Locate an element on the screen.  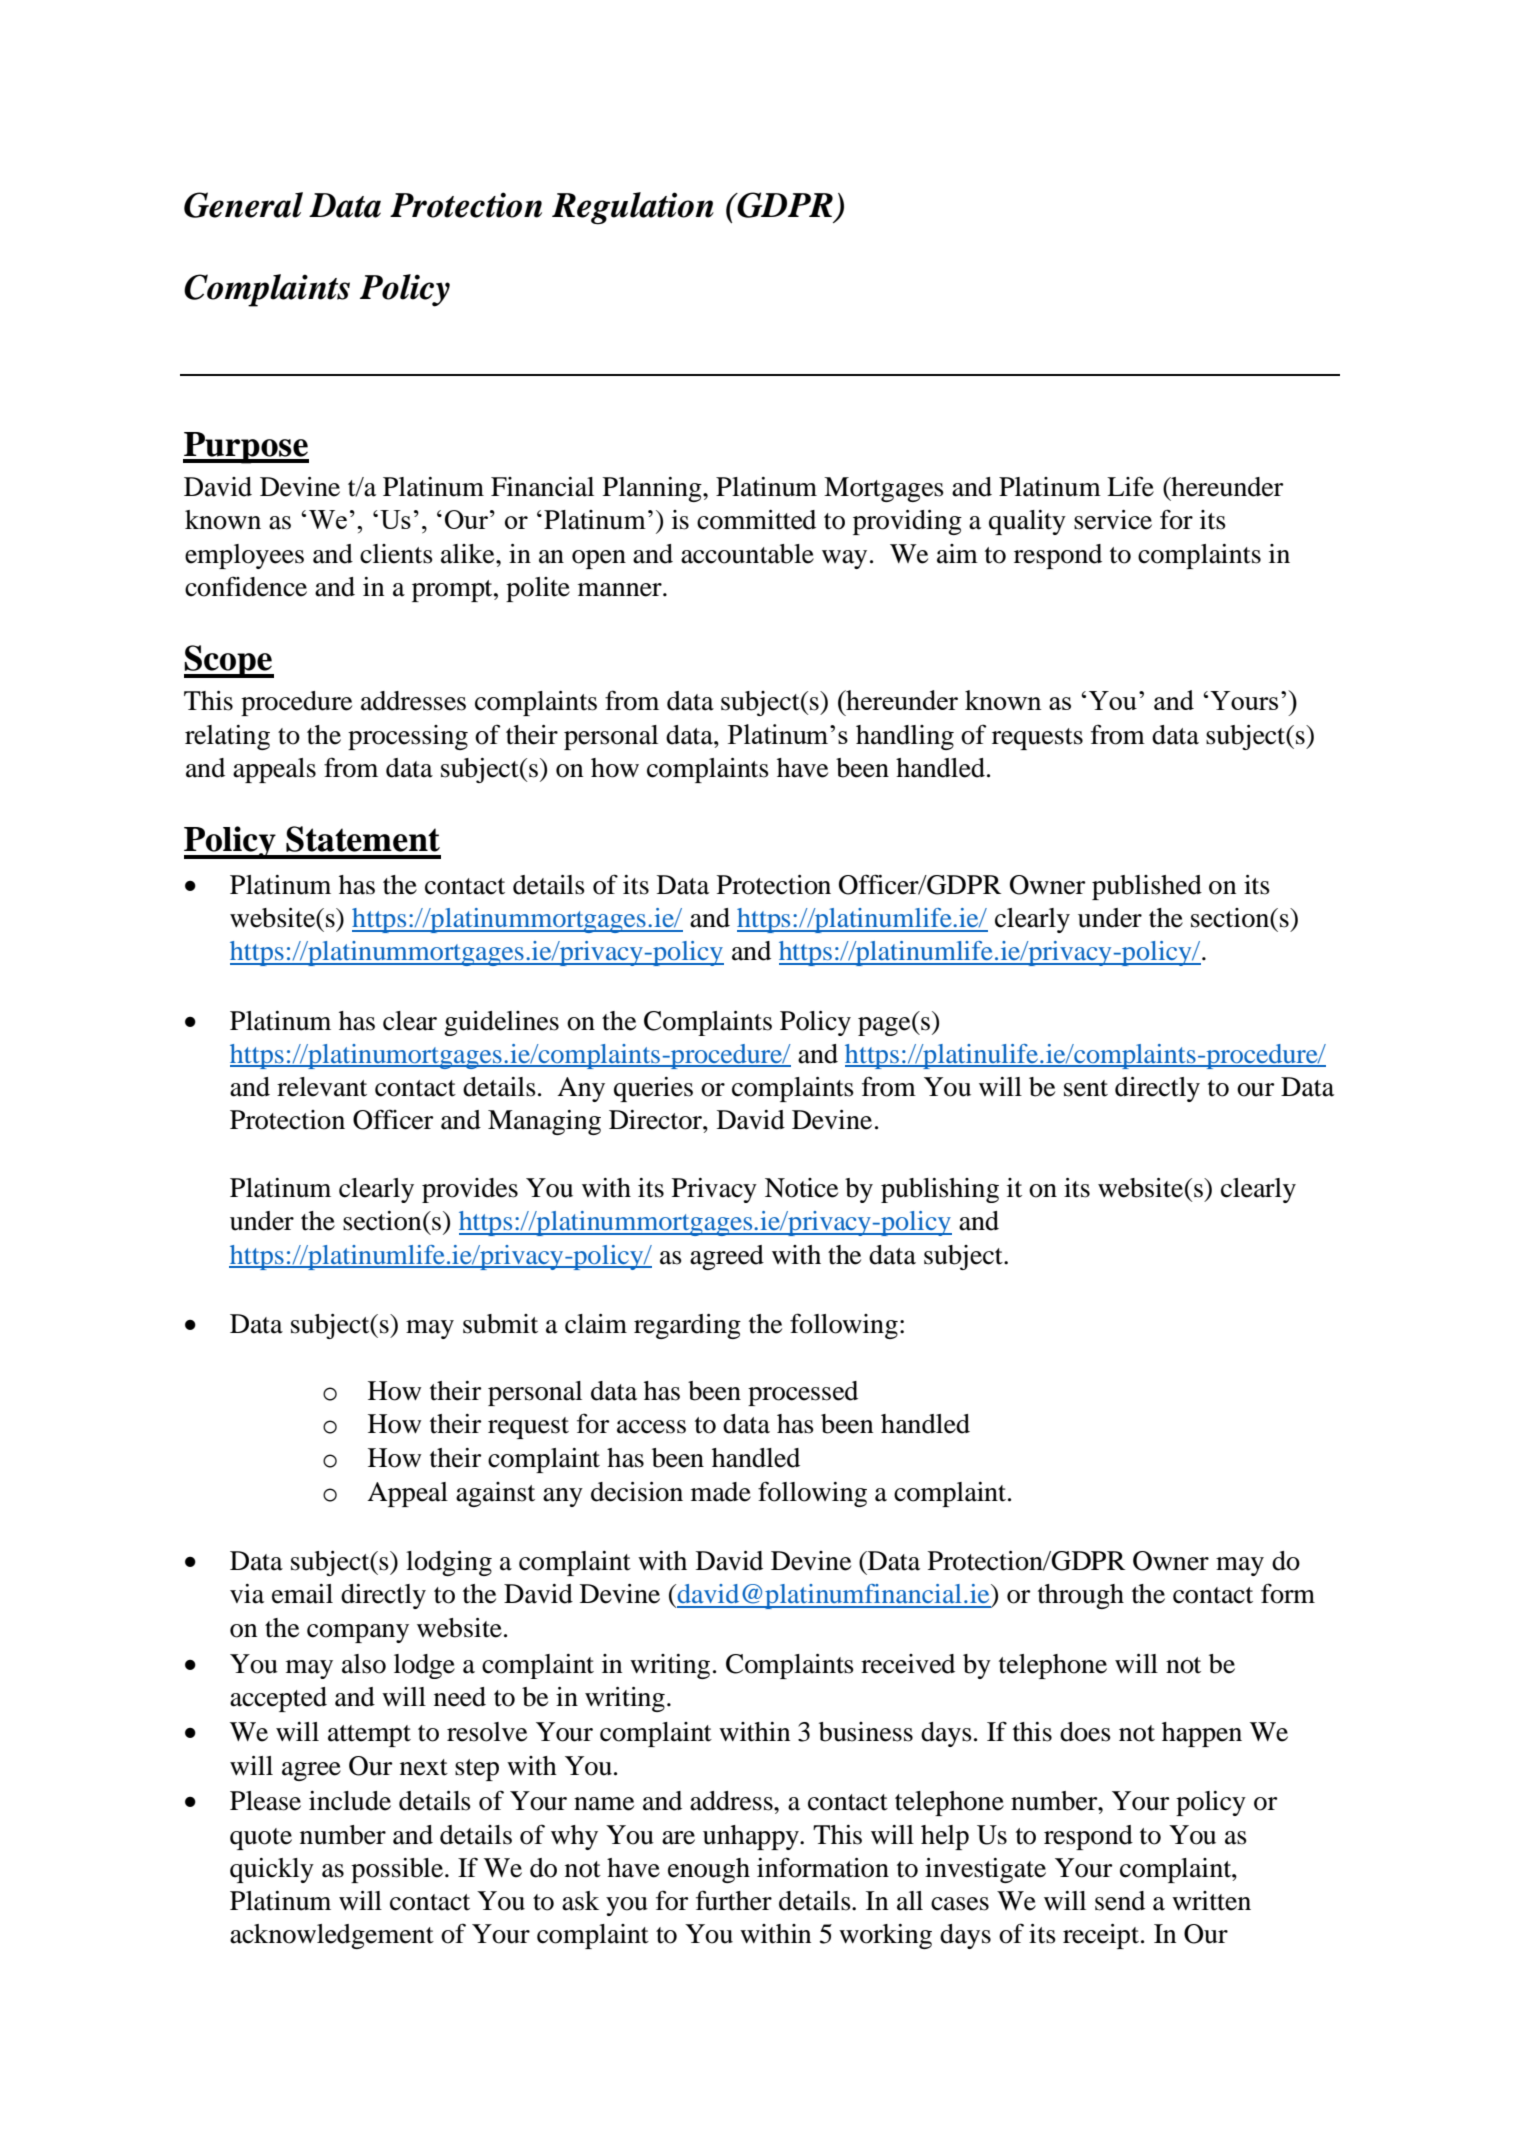
General is located at coordinates (243, 205).
